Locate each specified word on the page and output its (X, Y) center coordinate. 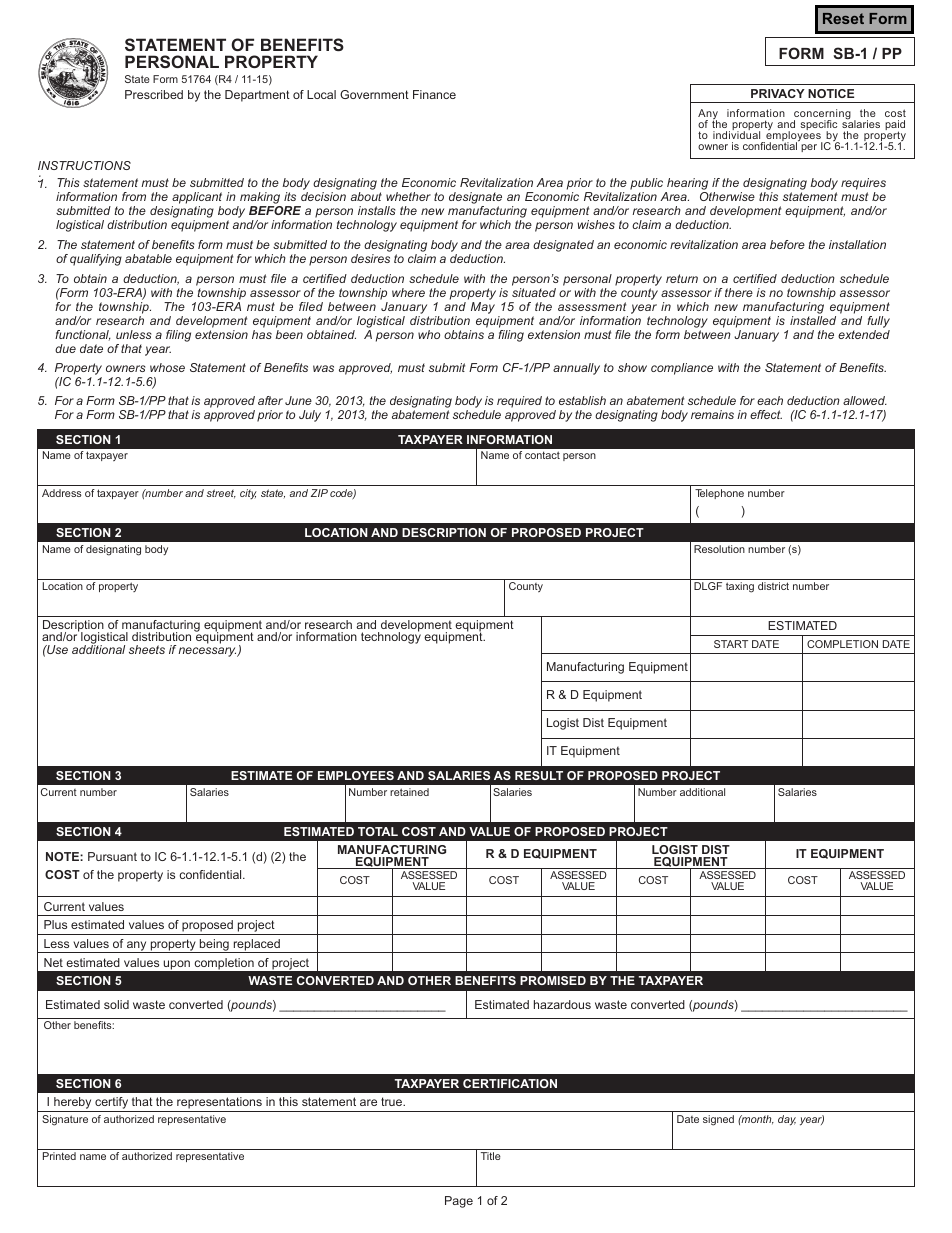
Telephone (719, 494)
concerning (822, 116)
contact (542, 455)
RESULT (539, 775)
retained (409, 792)
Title (491, 1156)
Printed (59, 1156)
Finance (434, 94)
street (221, 494)
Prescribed (154, 94)
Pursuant (112, 856)
